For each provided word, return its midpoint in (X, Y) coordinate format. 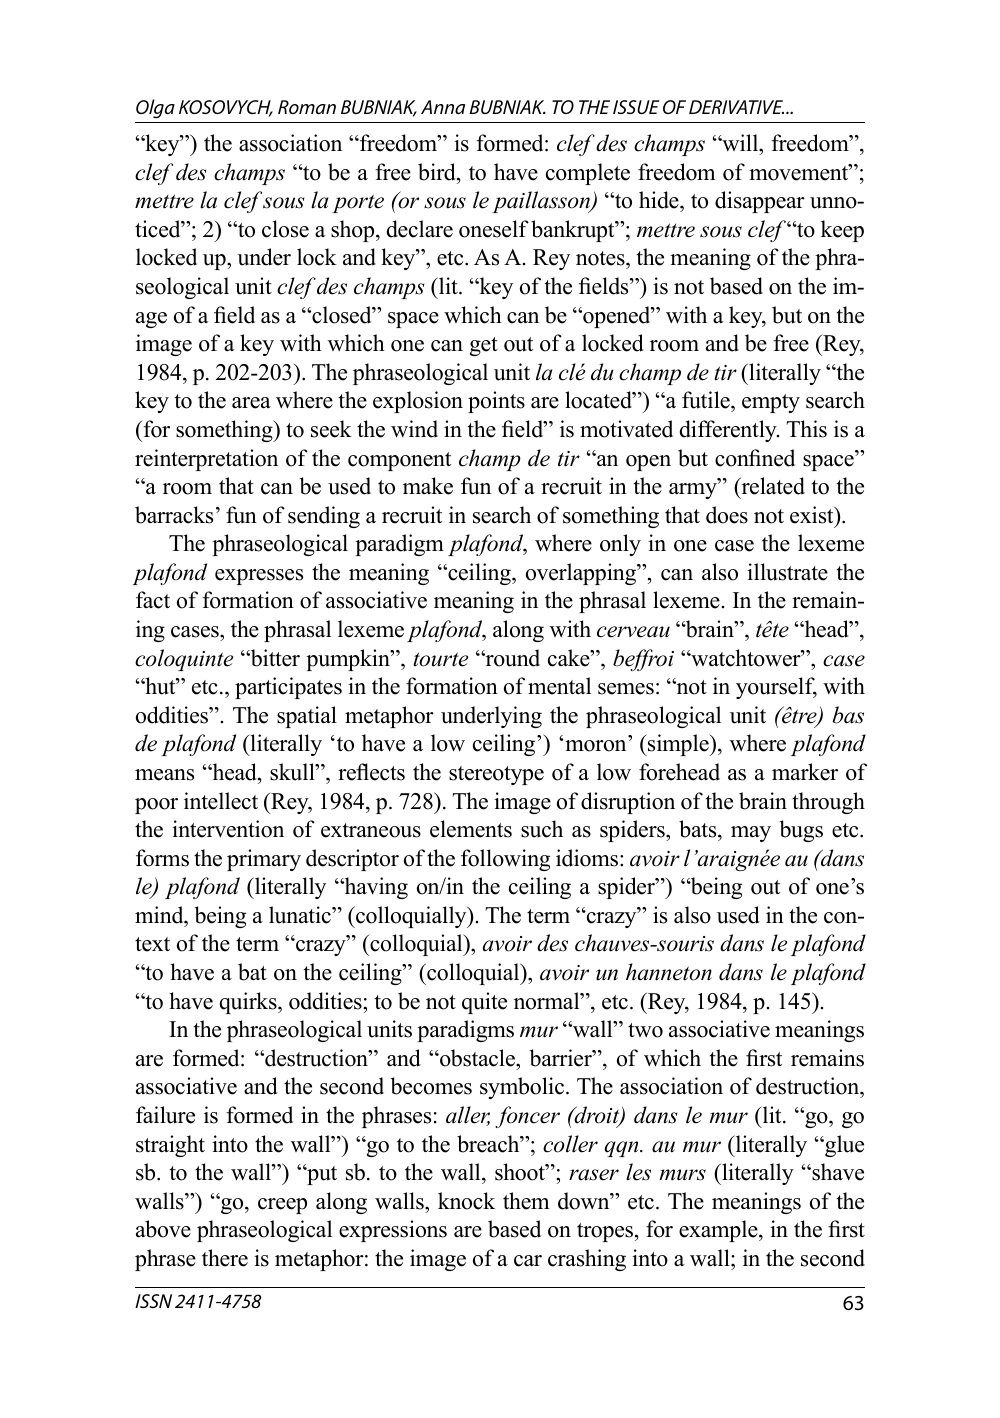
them (526, 1201)
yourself (776, 688)
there (225, 1258)
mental (559, 686)
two (645, 1030)
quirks (249, 1003)
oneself (494, 229)
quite (484, 1003)
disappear (760, 202)
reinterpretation (206, 460)
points (496, 402)
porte (358, 203)
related (772, 486)
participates (288, 688)
